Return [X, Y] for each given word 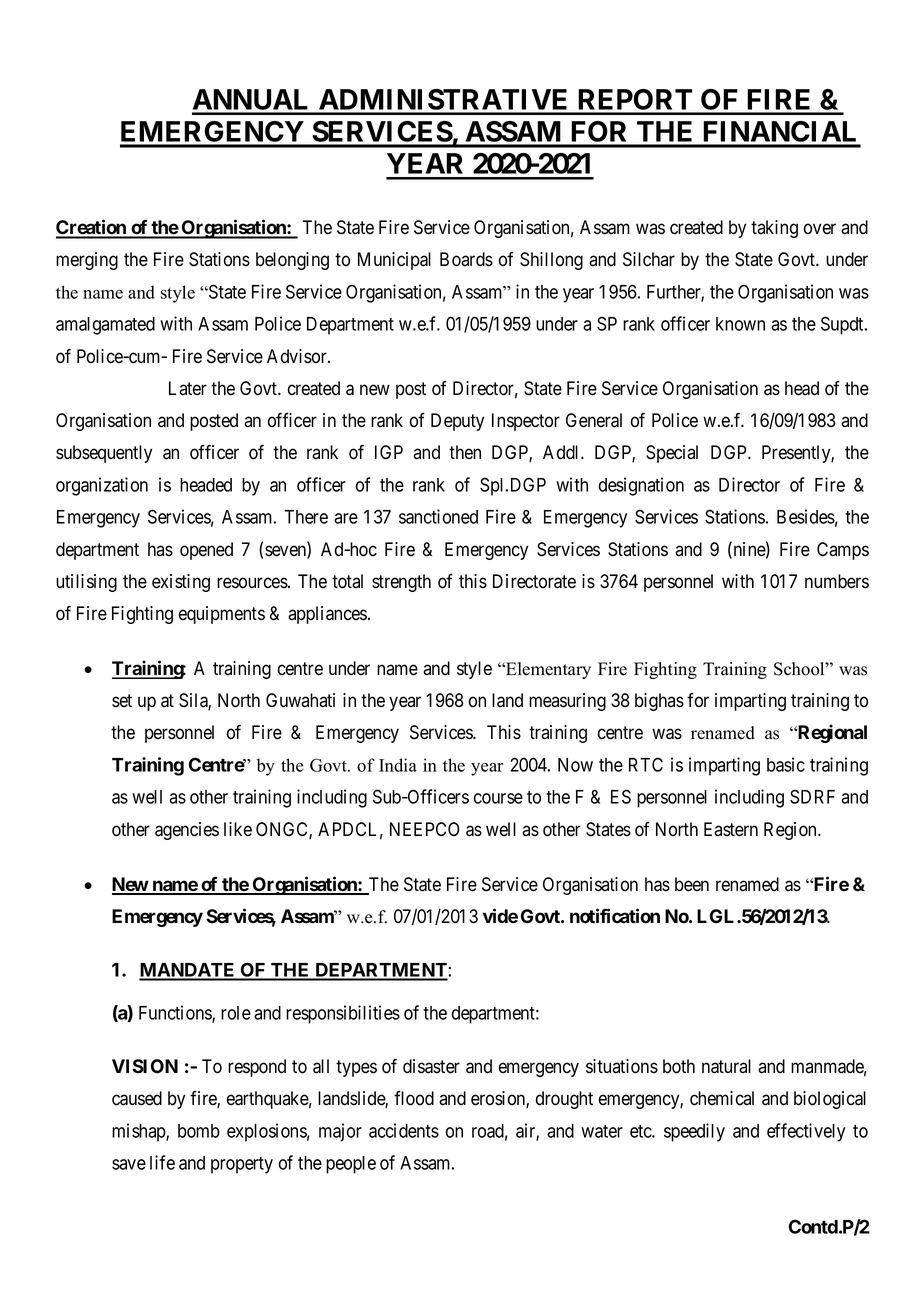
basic [786, 764]
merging [87, 261]
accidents [404, 1130]
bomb [199, 1131]
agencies [187, 831]
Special [672, 454]
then [465, 452]
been [692, 884]
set [122, 701]
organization [102, 486]
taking [774, 229]
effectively [806, 1132]
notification [615, 916]
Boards [466, 259]
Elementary [547, 670]
